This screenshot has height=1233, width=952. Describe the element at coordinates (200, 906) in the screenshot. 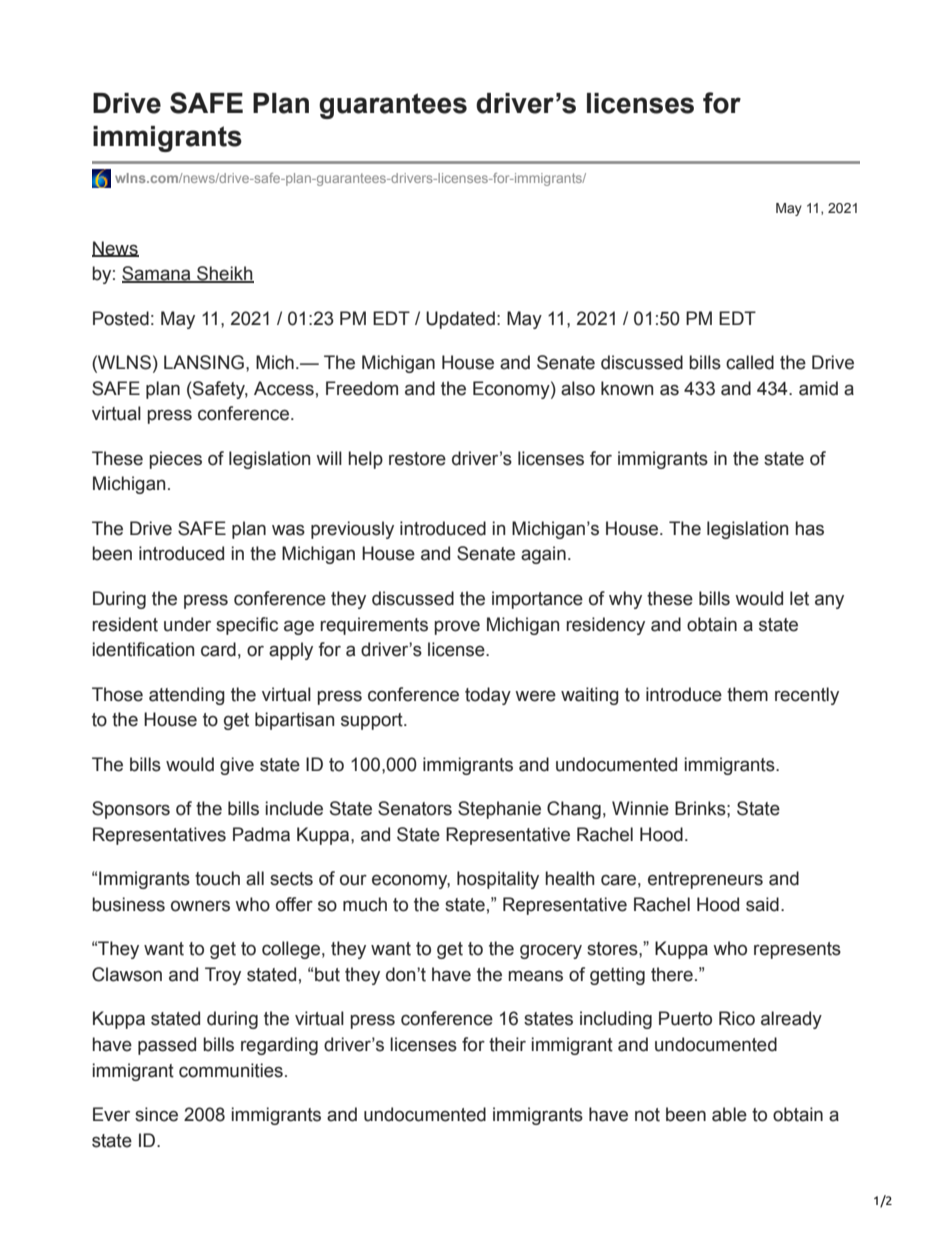

I see `owners` at that location.
